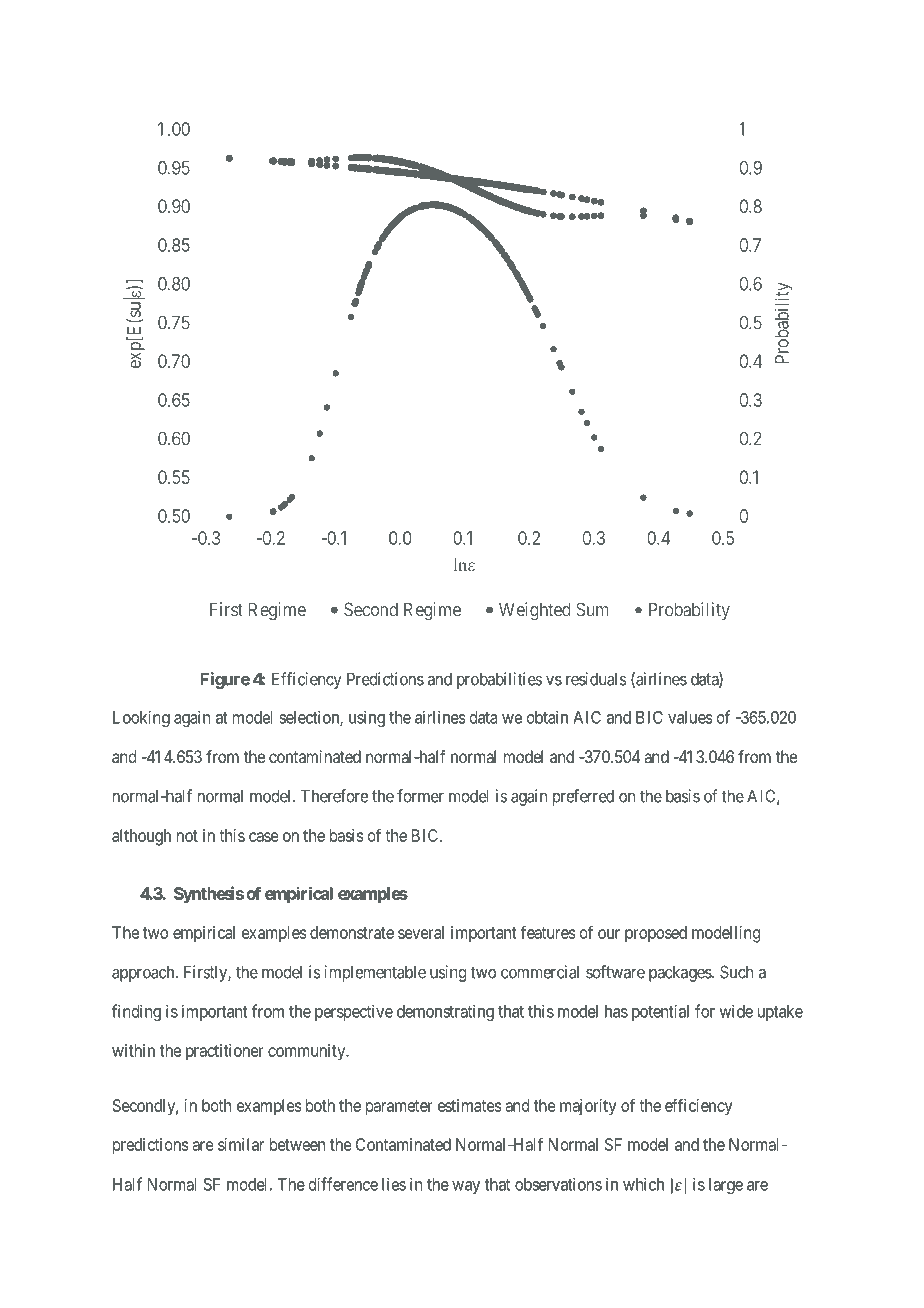 The width and height of the page is (924, 1308). I want to click on not, so click(187, 836).
